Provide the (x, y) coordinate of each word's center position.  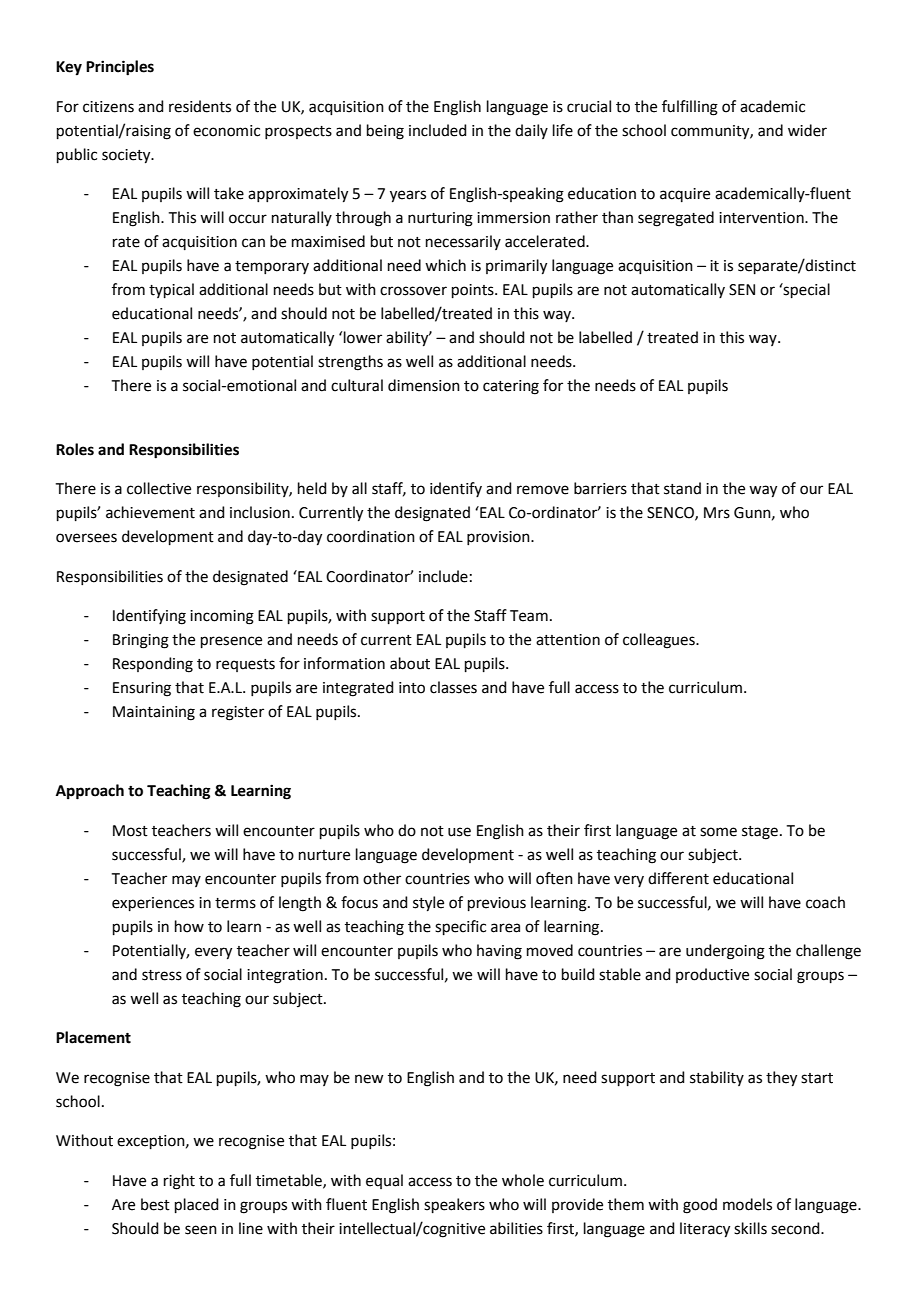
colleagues (660, 641)
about (410, 663)
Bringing (141, 641)
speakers (454, 1205)
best (155, 1204)
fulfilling (690, 108)
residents (200, 106)
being (385, 132)
